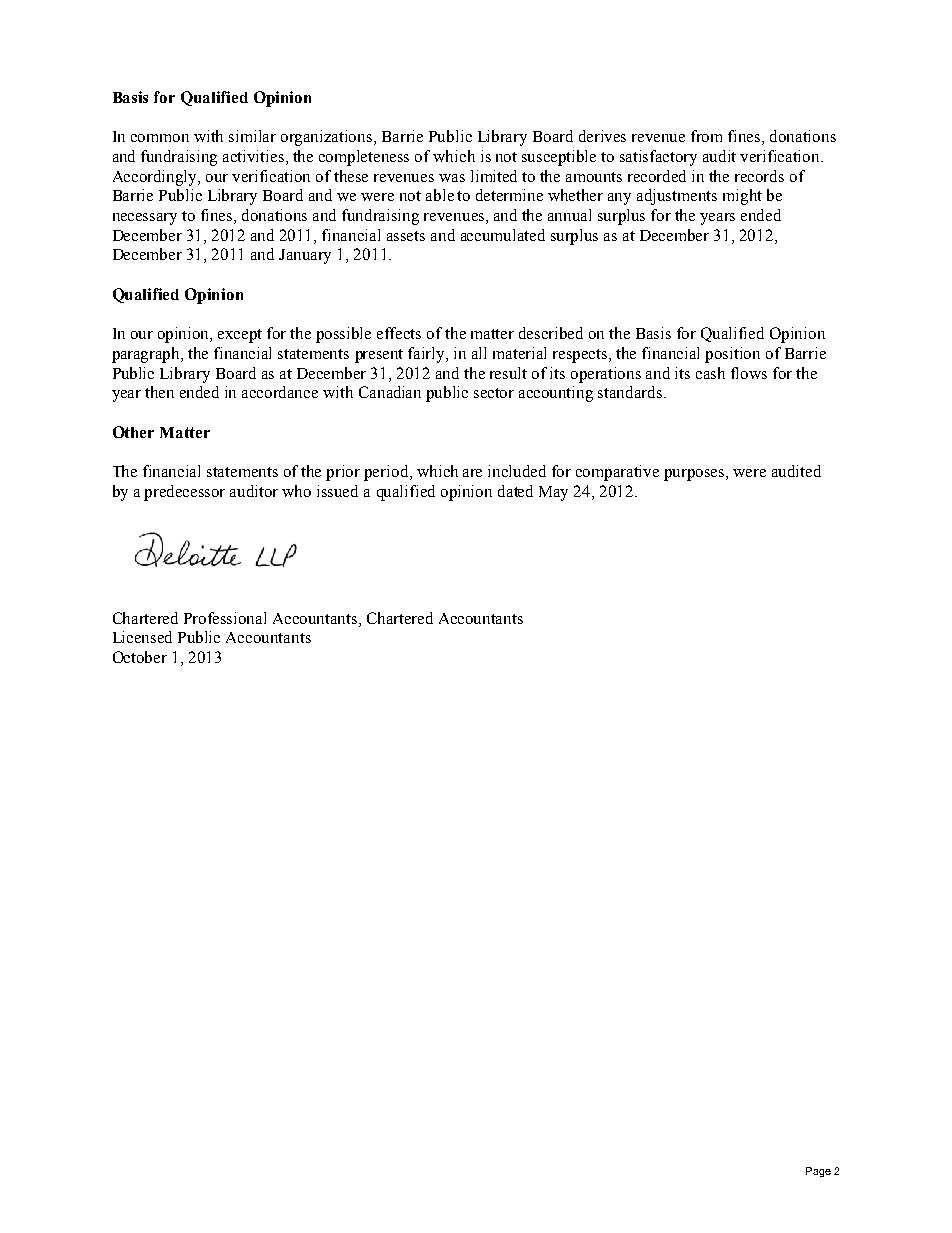 This screenshot has height=1233, width=952. Describe the element at coordinates (494, 176) in the screenshot. I see `limited` at that location.
